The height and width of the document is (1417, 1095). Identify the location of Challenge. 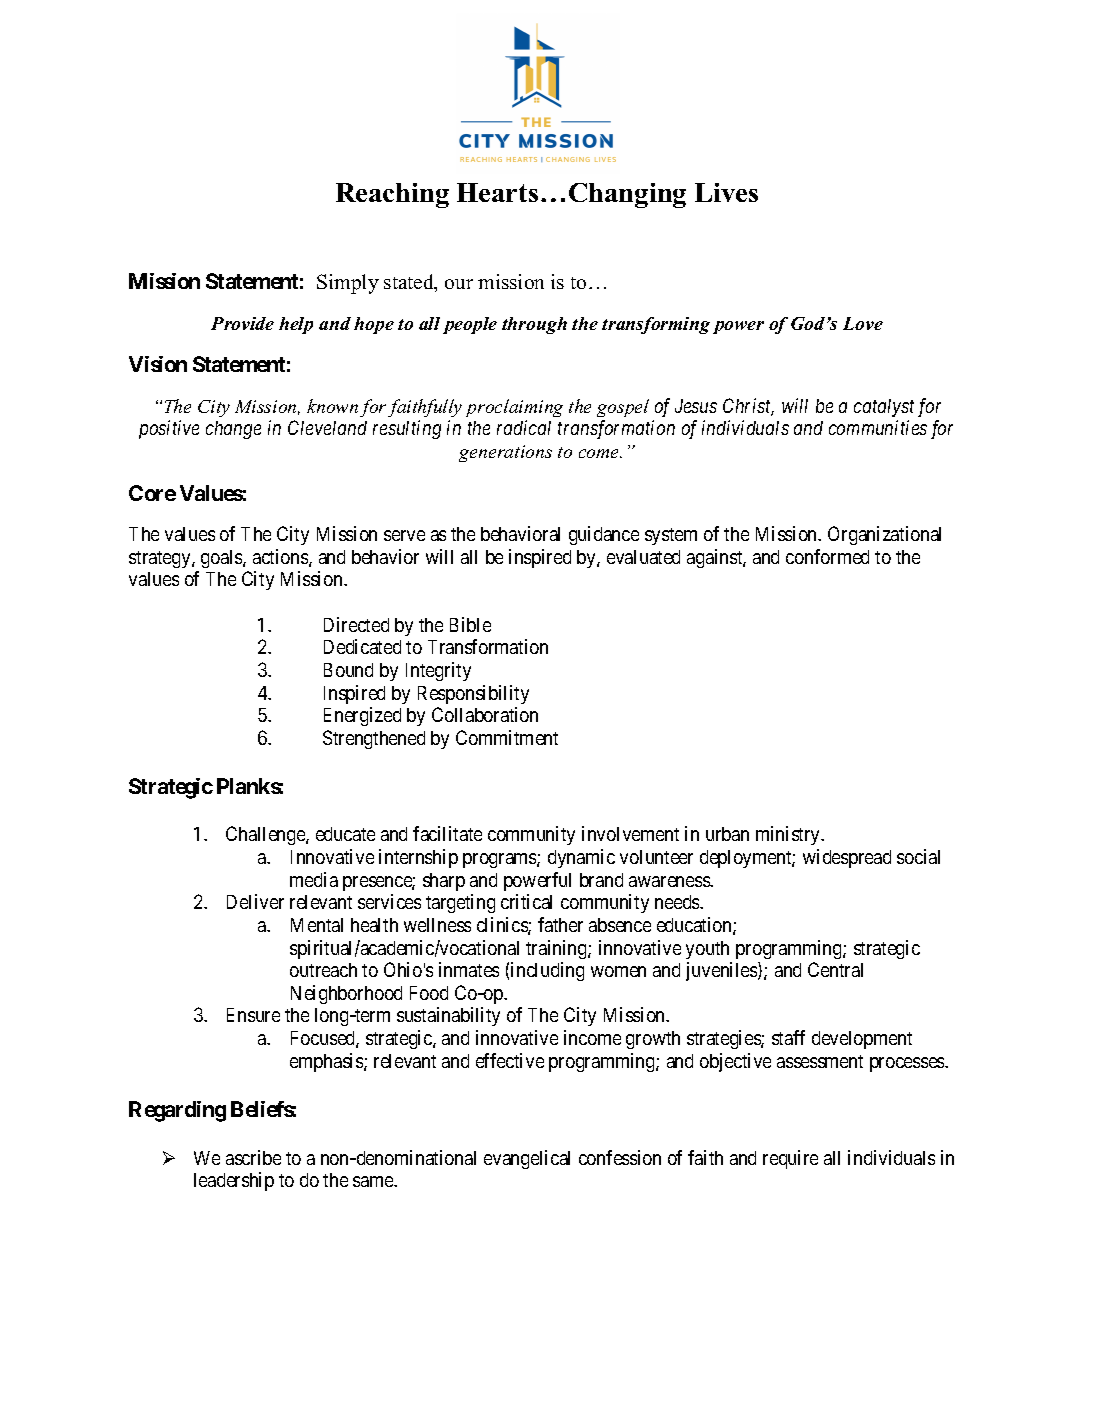
(266, 835).
